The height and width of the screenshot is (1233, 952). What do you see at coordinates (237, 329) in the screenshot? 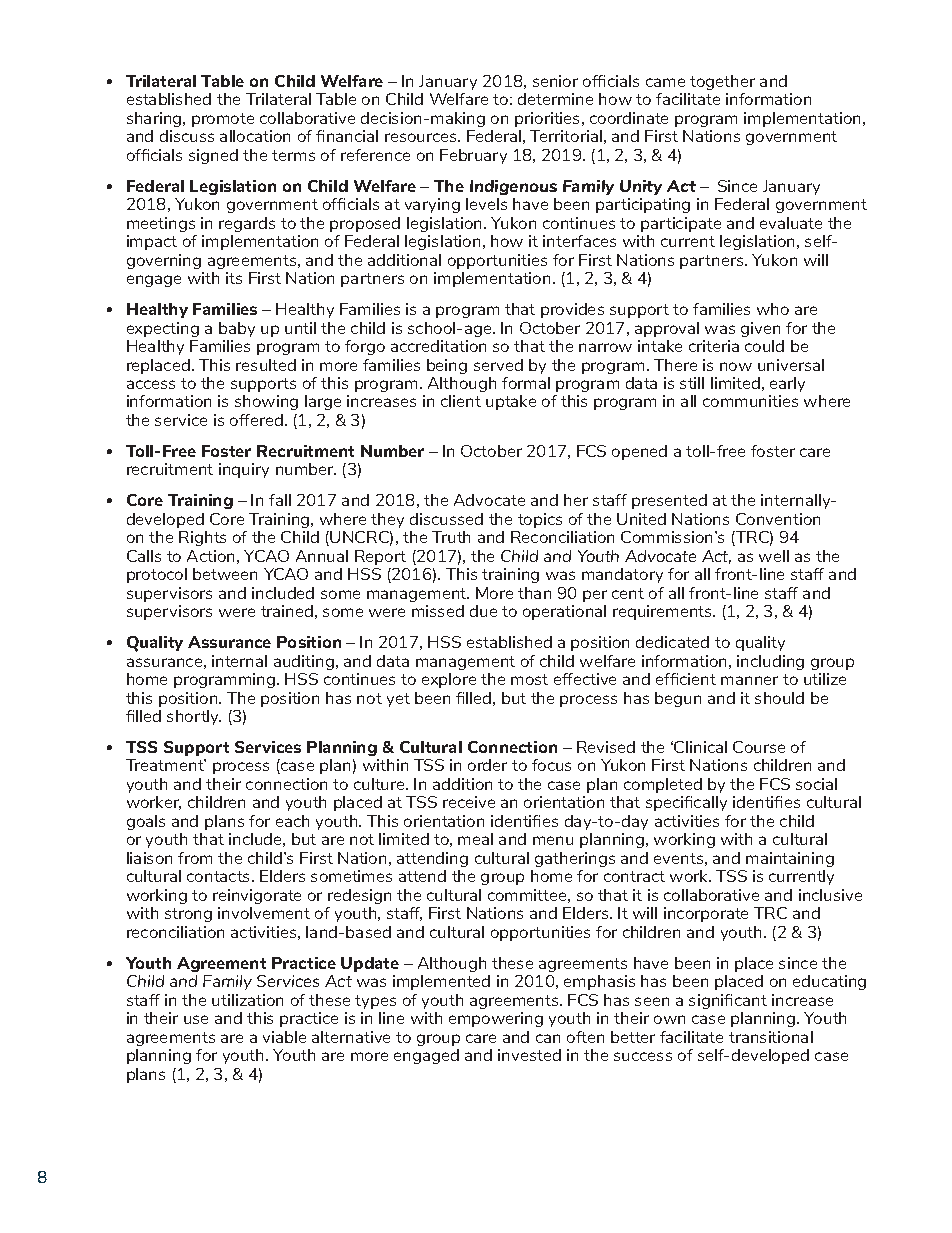
I see `baby` at bounding box center [237, 329].
